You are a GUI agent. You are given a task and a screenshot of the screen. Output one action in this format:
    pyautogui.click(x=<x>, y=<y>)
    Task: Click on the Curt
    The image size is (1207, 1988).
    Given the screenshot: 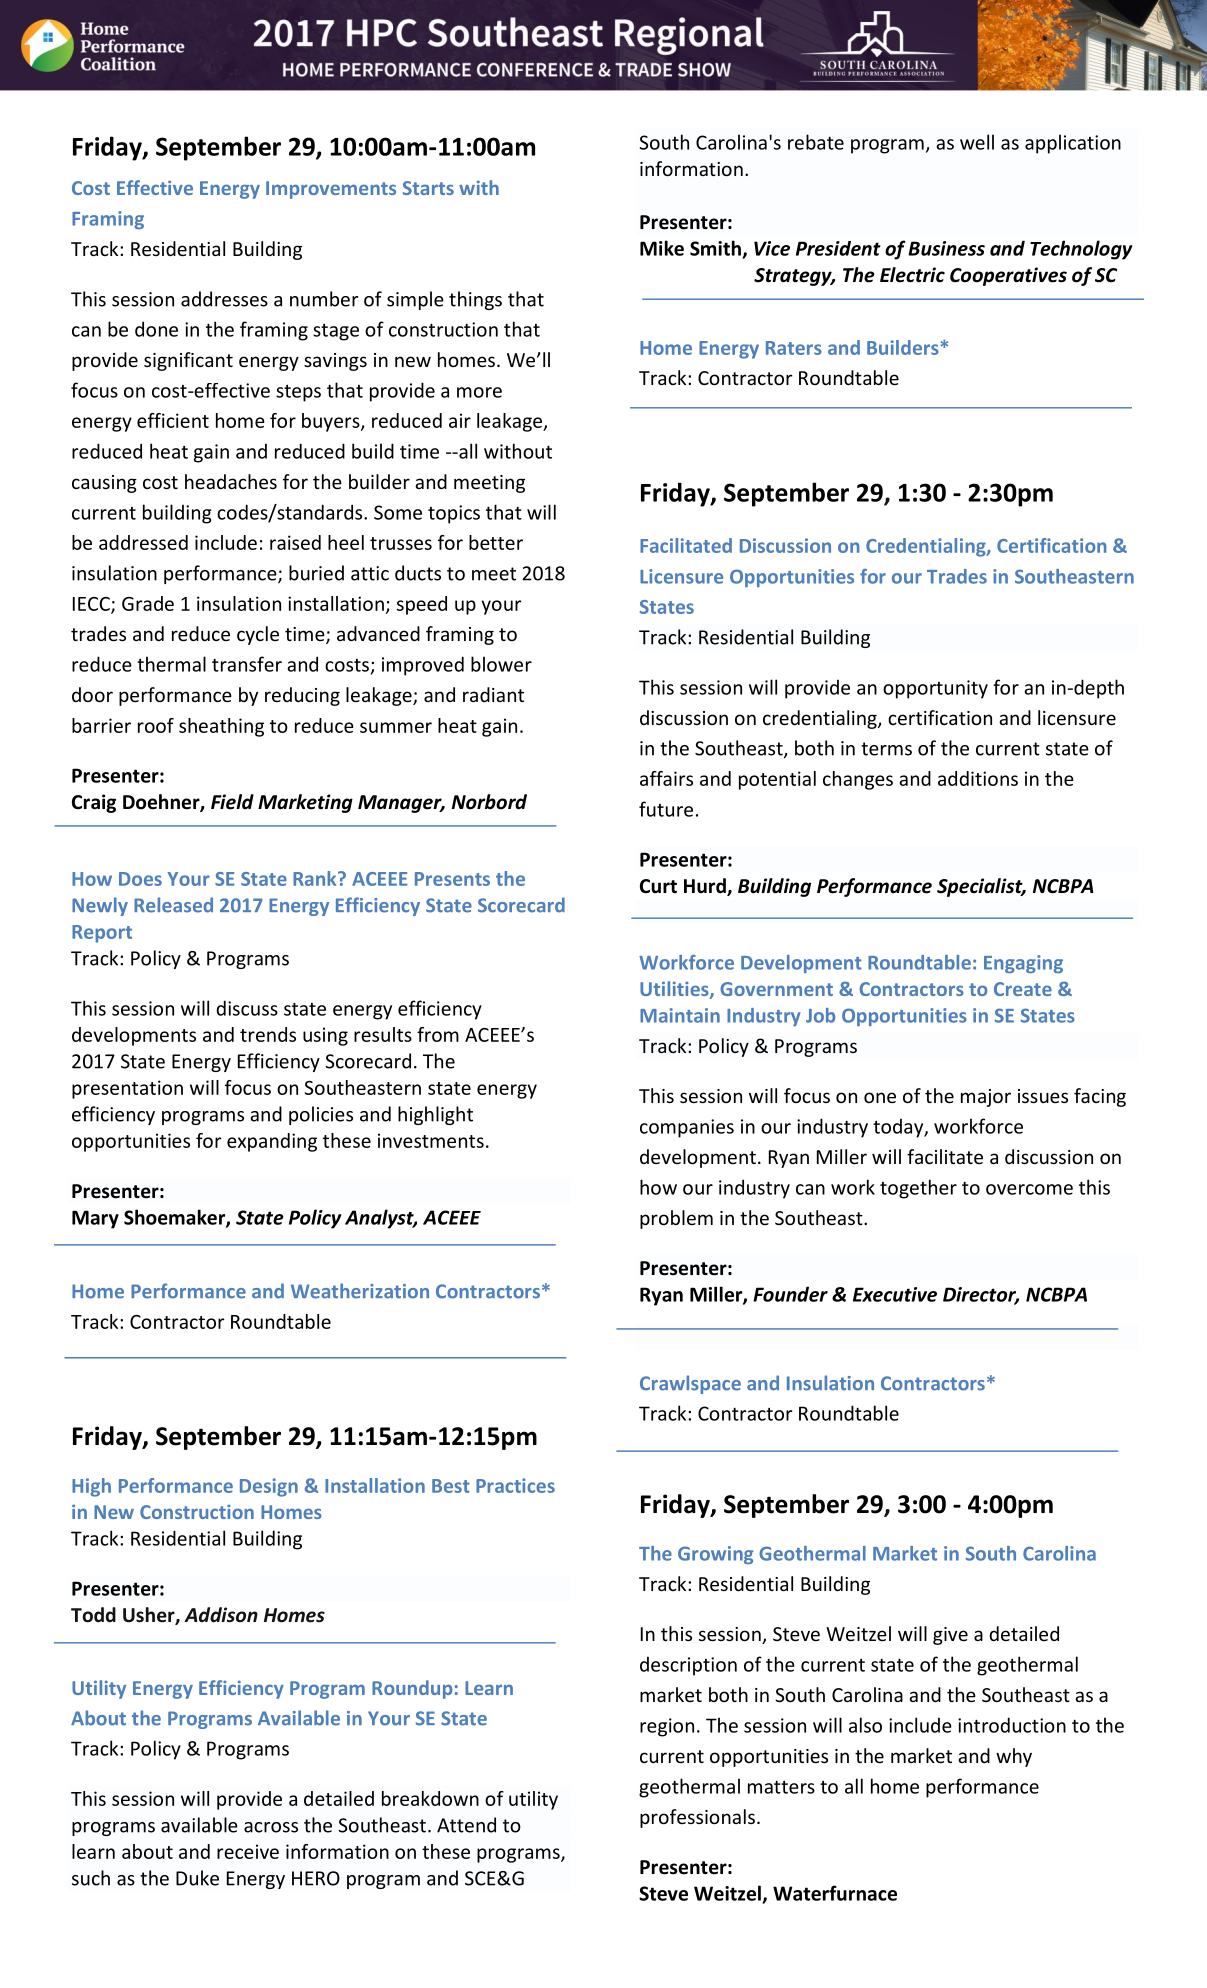 What is the action you would take?
    pyautogui.click(x=658, y=886)
